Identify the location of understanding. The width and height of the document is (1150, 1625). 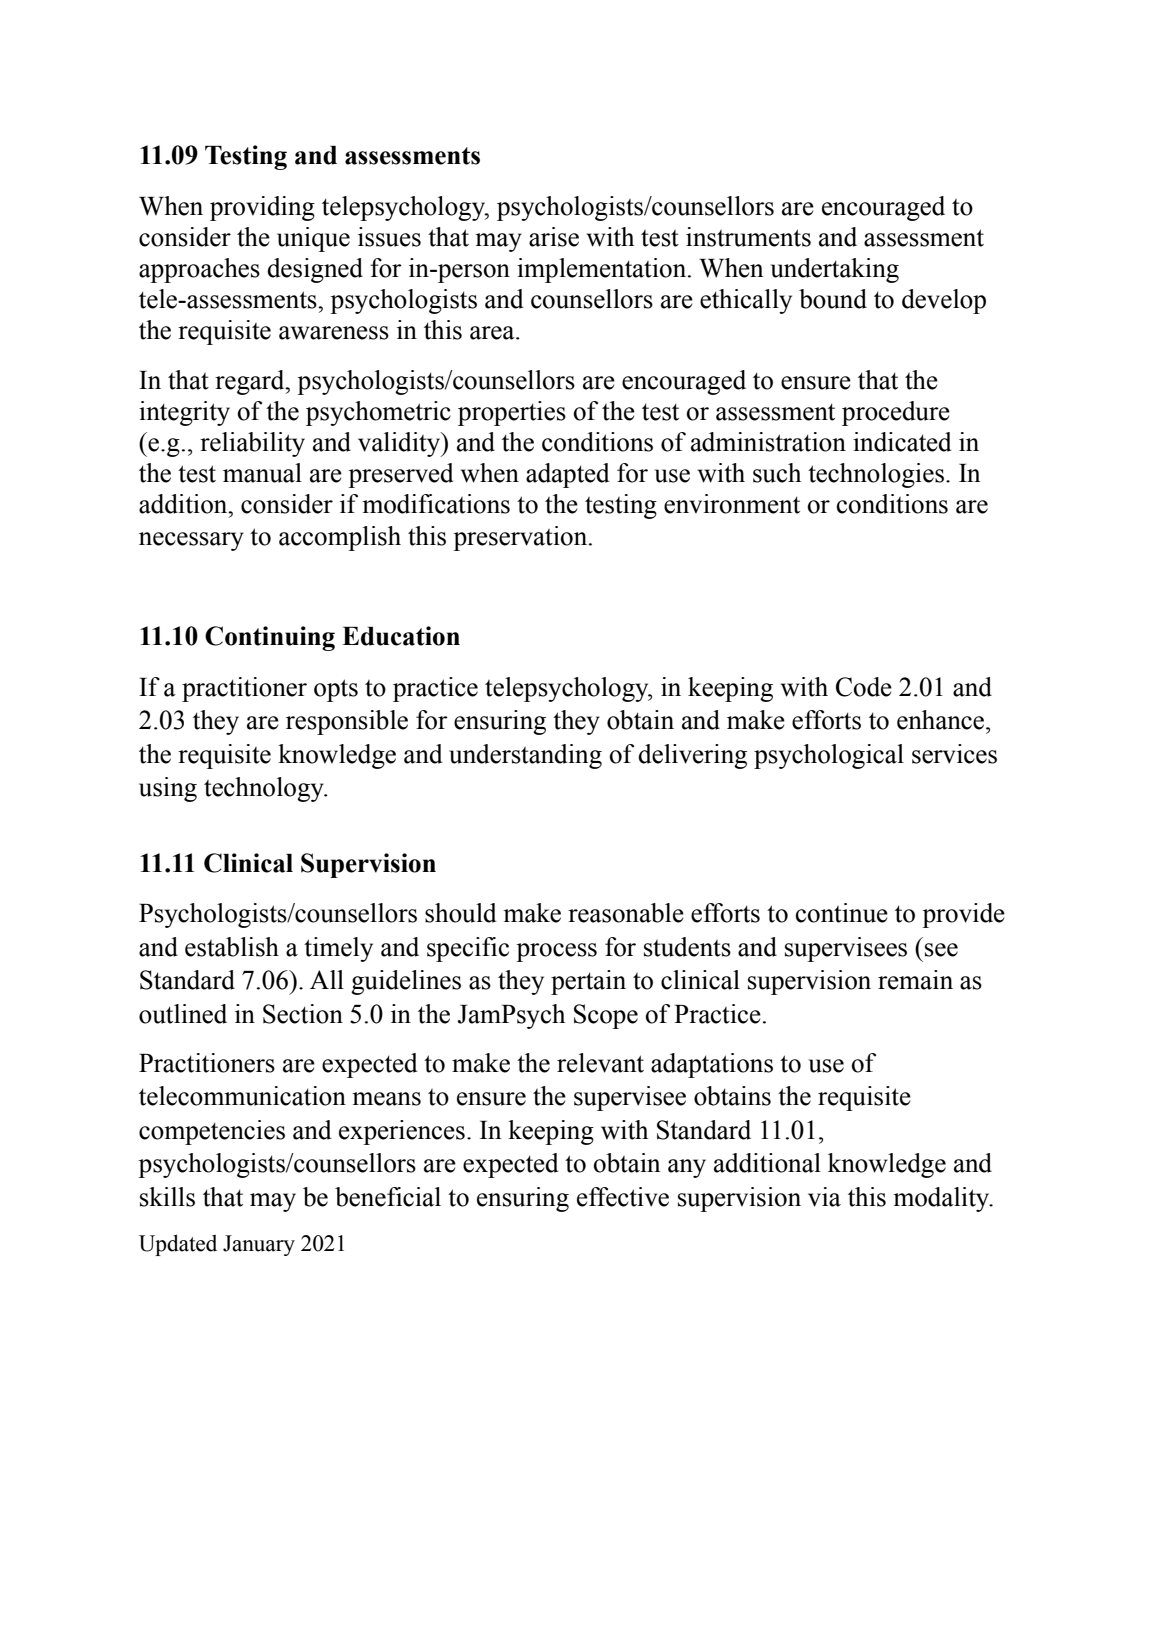
(525, 756).
